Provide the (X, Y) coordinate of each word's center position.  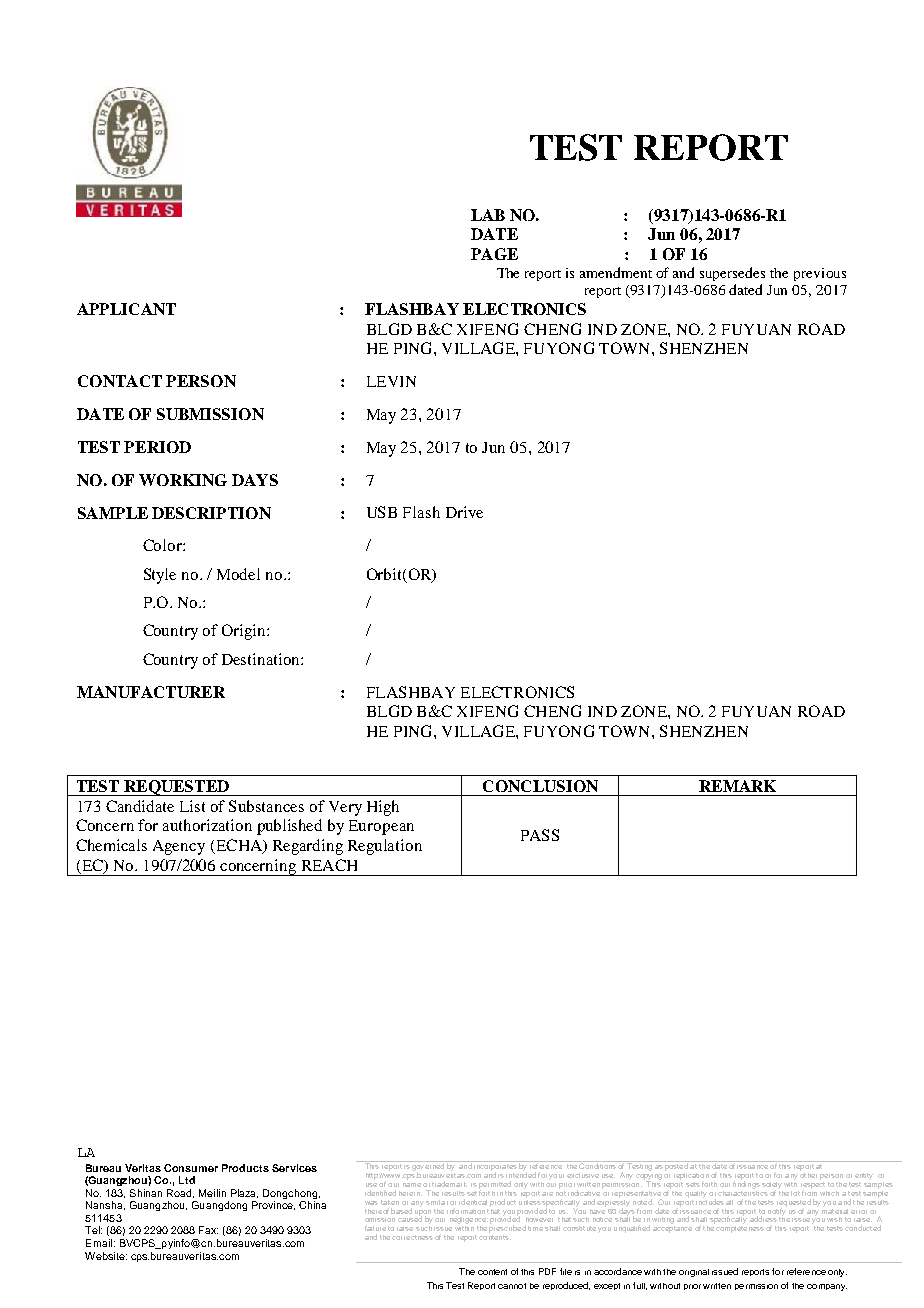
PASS (540, 835)
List (192, 806)
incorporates (496, 1167)
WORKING (183, 480)
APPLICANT (126, 309)
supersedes (732, 274)
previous (820, 274)
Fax (208, 1230)
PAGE (494, 254)
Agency (179, 847)
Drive (464, 512)
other (808, 1174)
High (383, 808)
